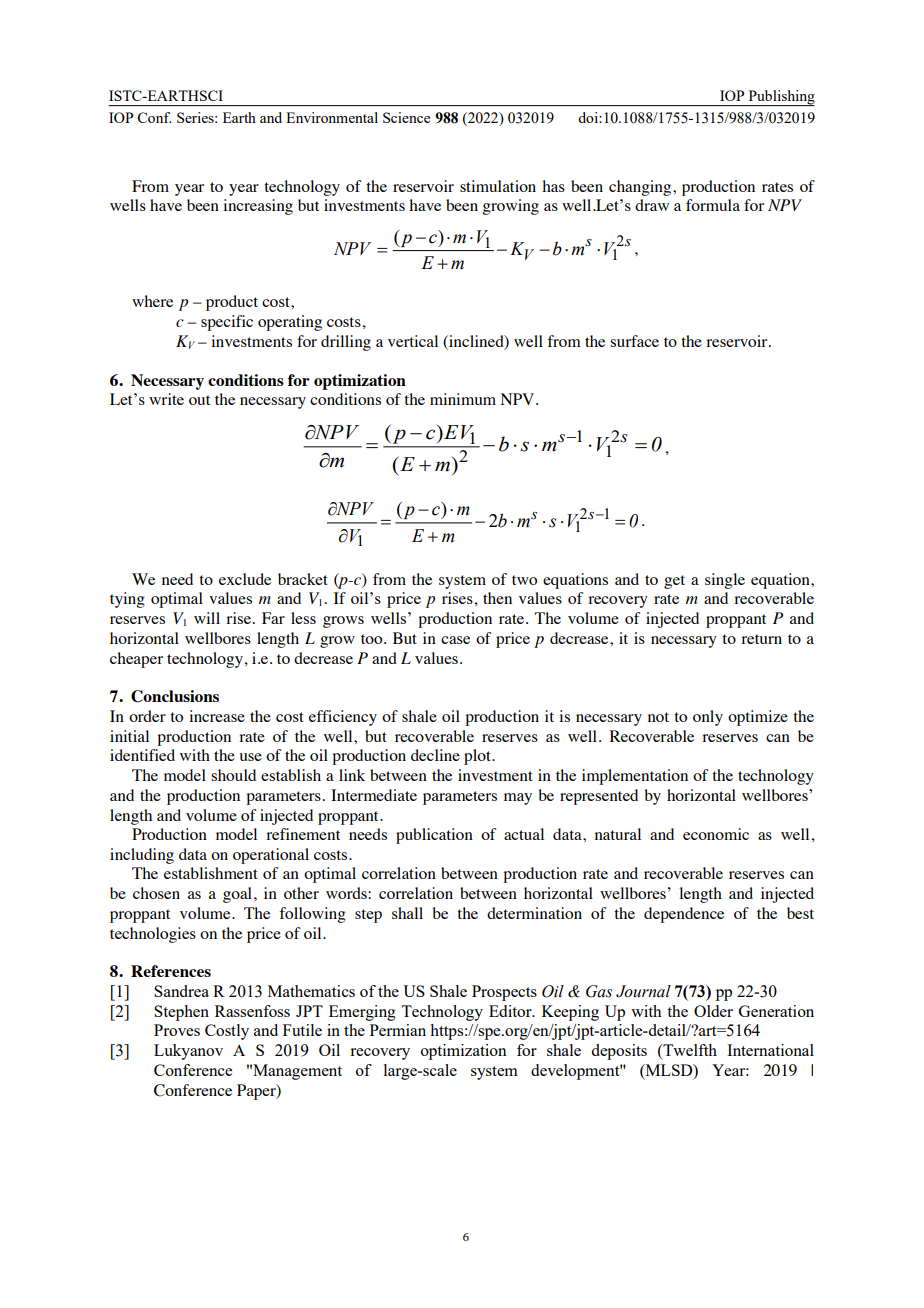 The image size is (924, 1308). I want to click on increasing, so click(258, 207).
